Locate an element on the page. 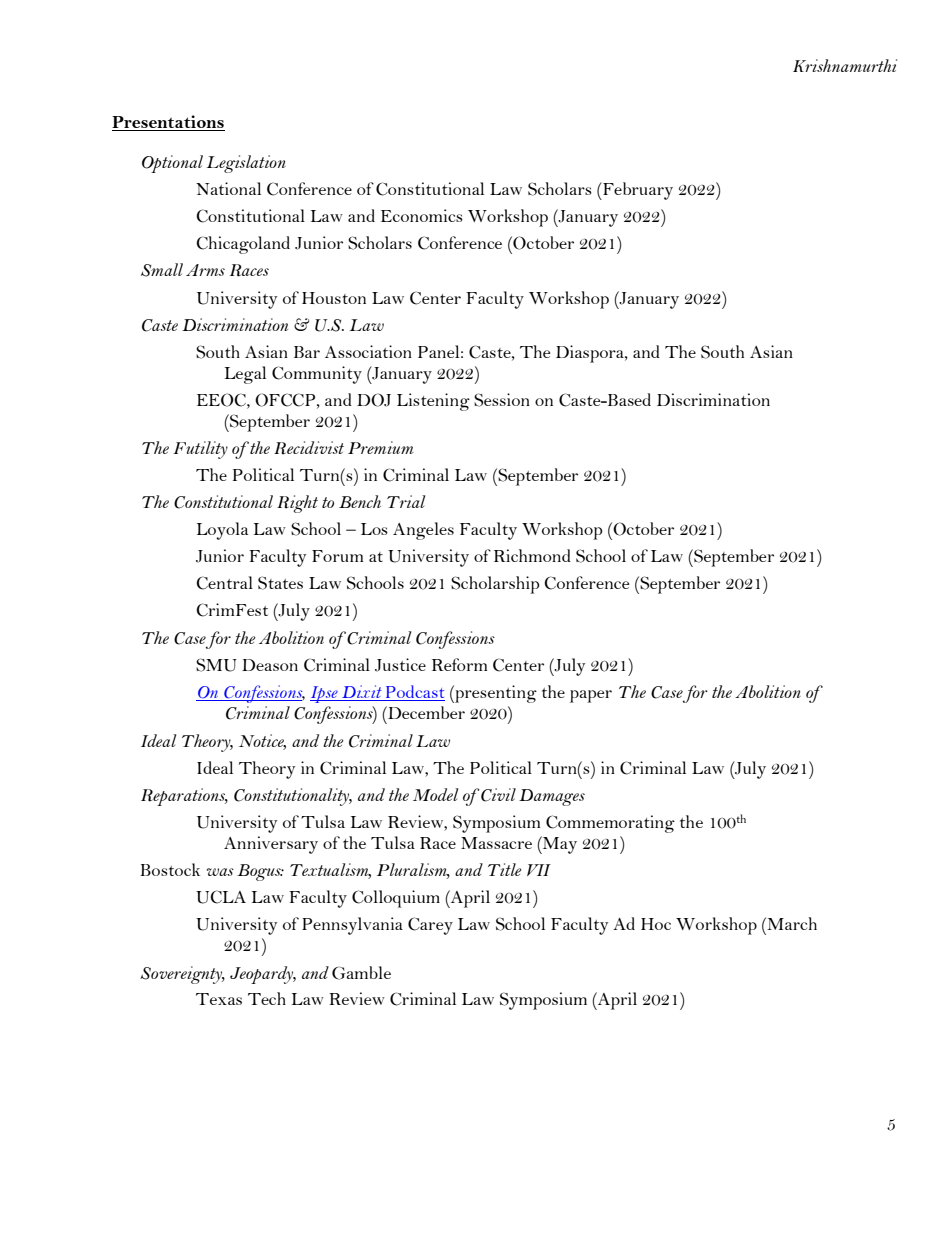  Central is located at coordinates (224, 583).
